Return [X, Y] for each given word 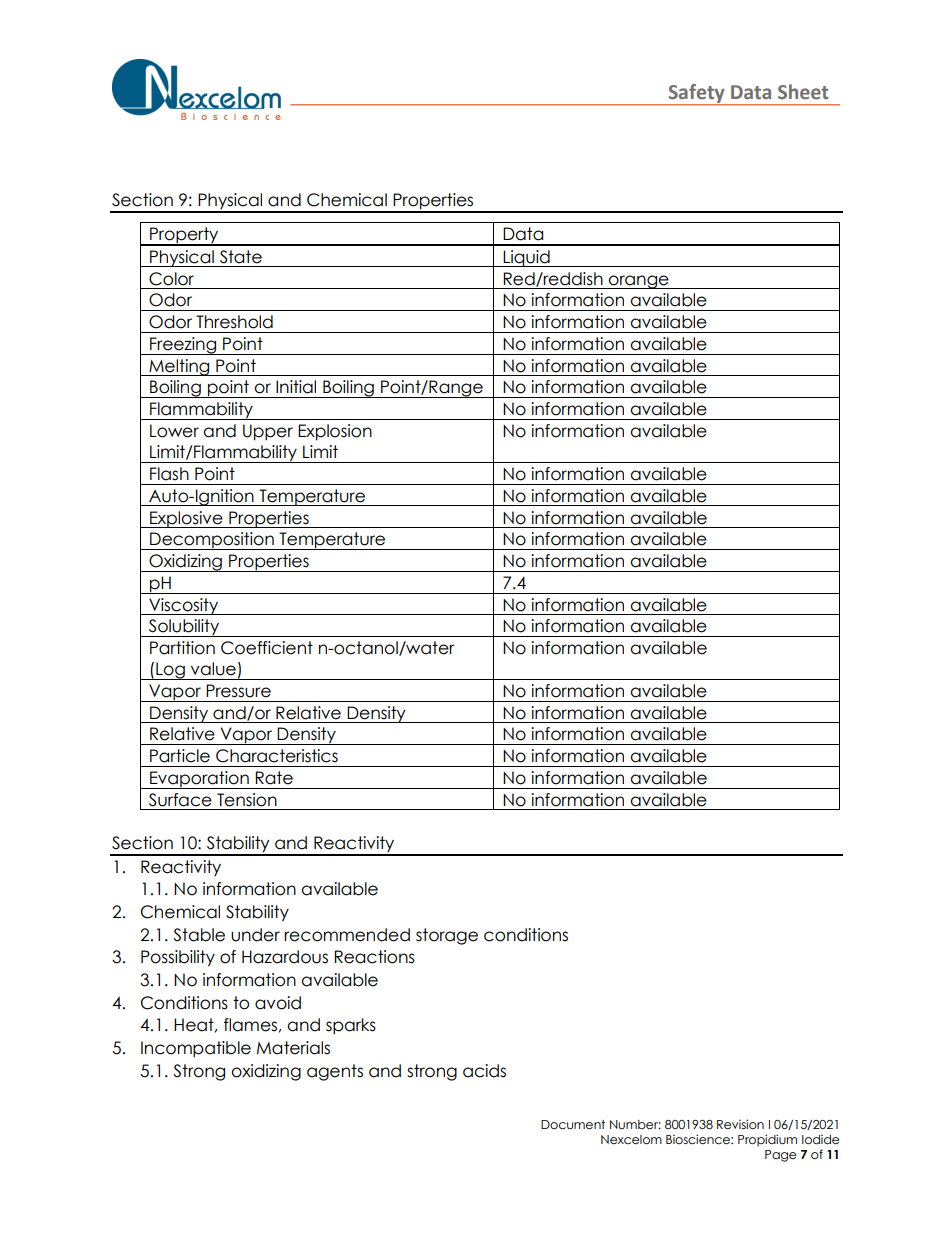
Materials [293, 1048]
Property [184, 236]
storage [447, 936]
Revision [740, 1124]
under [255, 935]
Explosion [335, 432]
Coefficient [267, 648]
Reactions [374, 957]
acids [484, 1071]
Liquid [526, 258]
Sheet [803, 92]
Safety [696, 94]
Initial [296, 387]
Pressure [238, 691]
